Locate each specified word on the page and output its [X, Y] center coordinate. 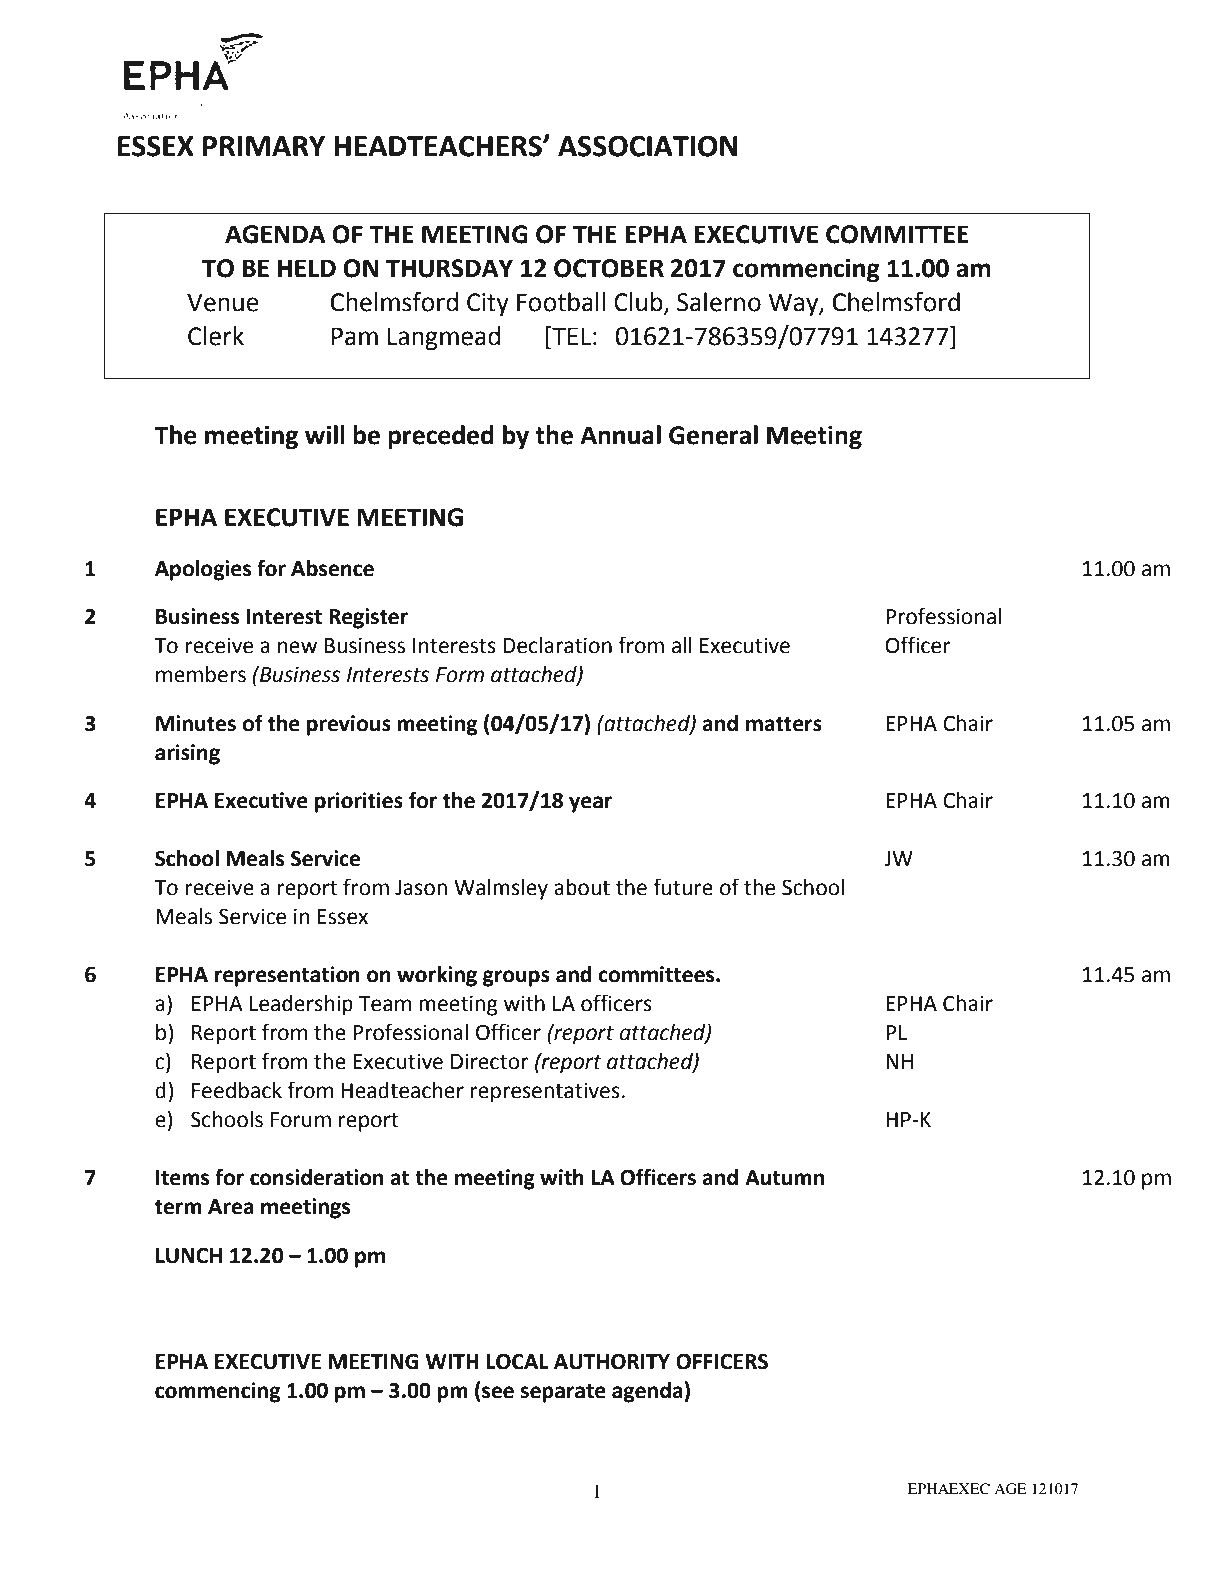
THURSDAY [449, 268]
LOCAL [518, 1361]
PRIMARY [264, 146]
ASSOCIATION [647, 146]
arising [187, 754]
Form [460, 675]
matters [784, 724]
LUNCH [189, 1255]
